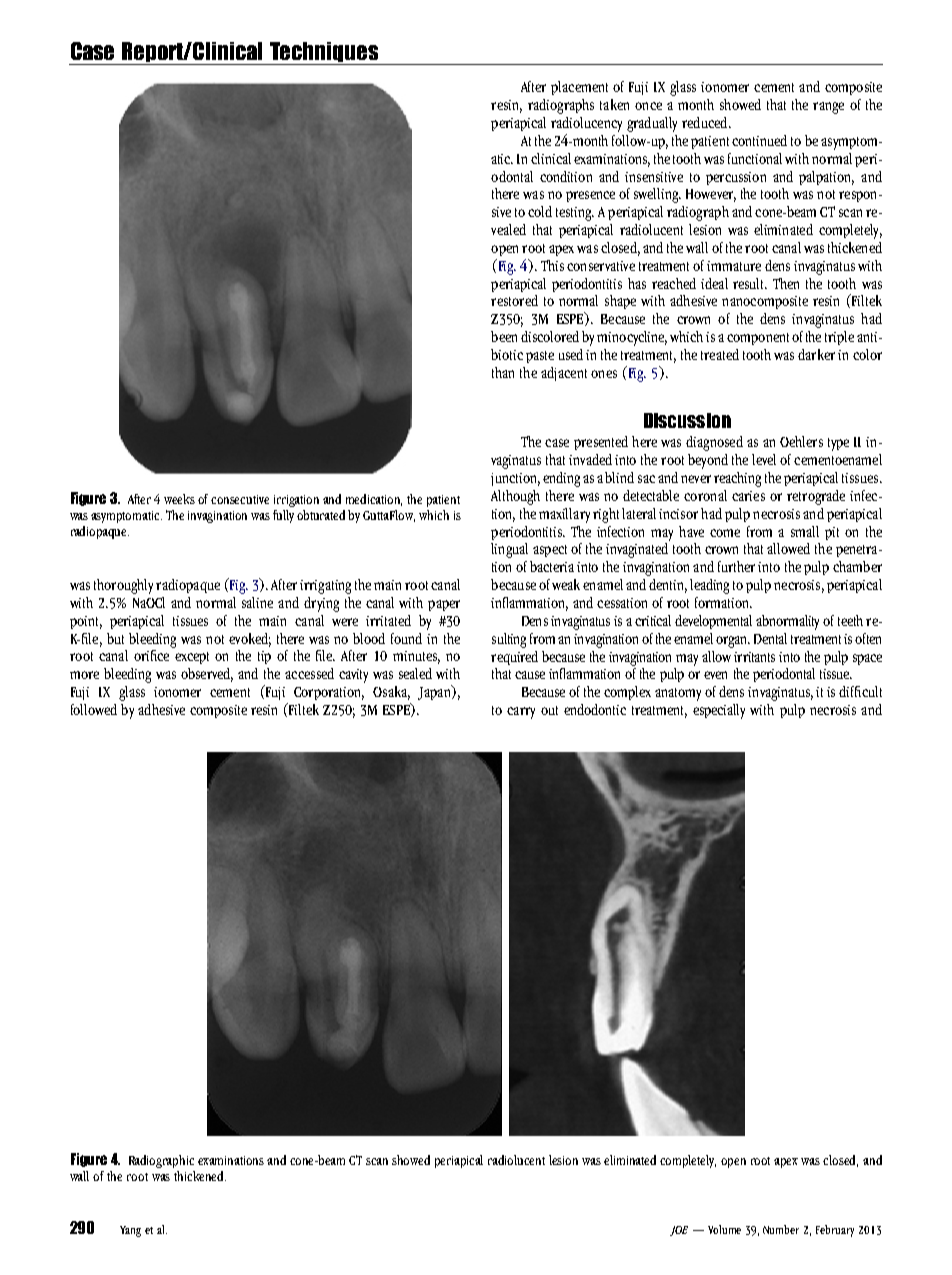  I want to click on carry, so click(521, 713).
